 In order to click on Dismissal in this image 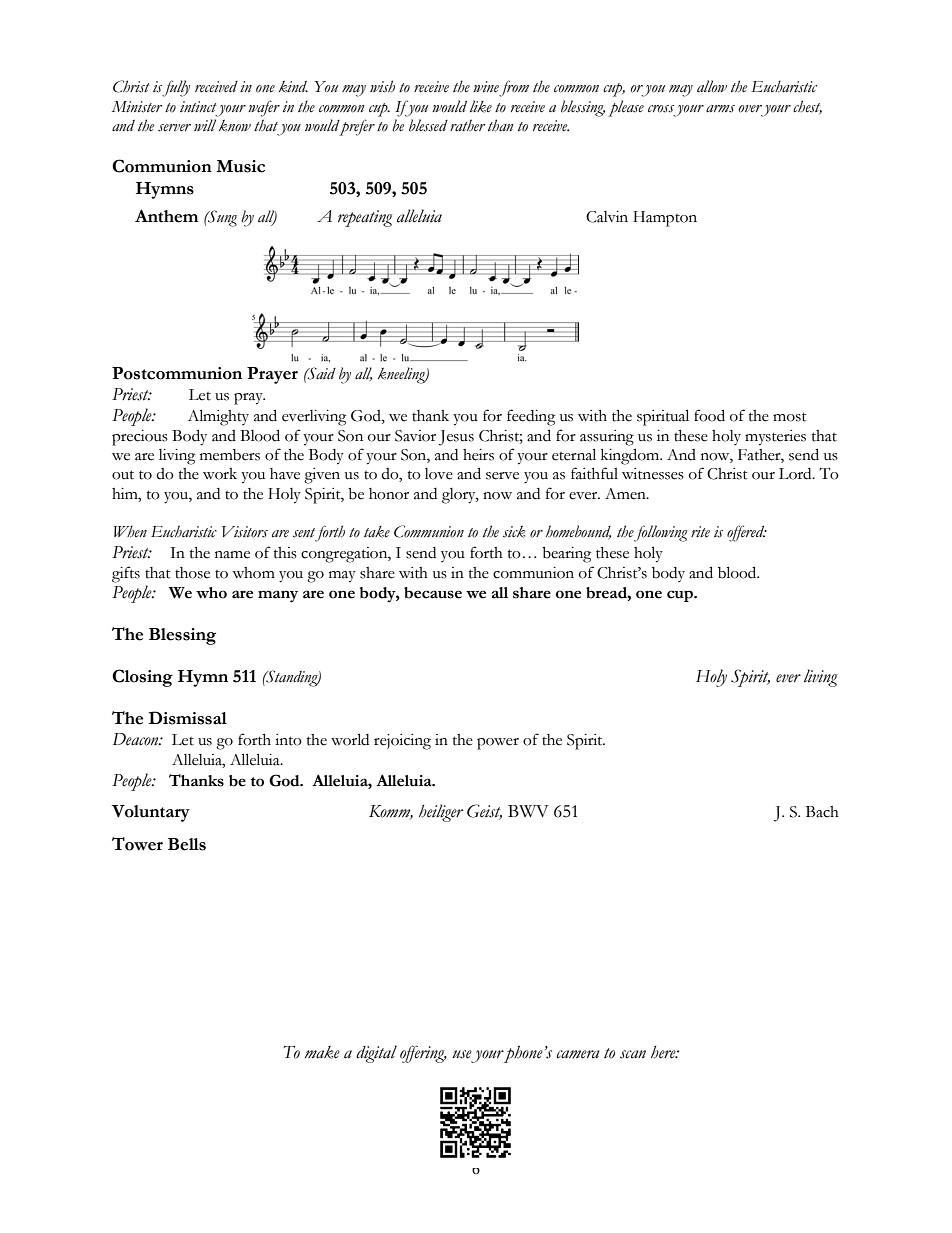, I will do `click(188, 718)`.
